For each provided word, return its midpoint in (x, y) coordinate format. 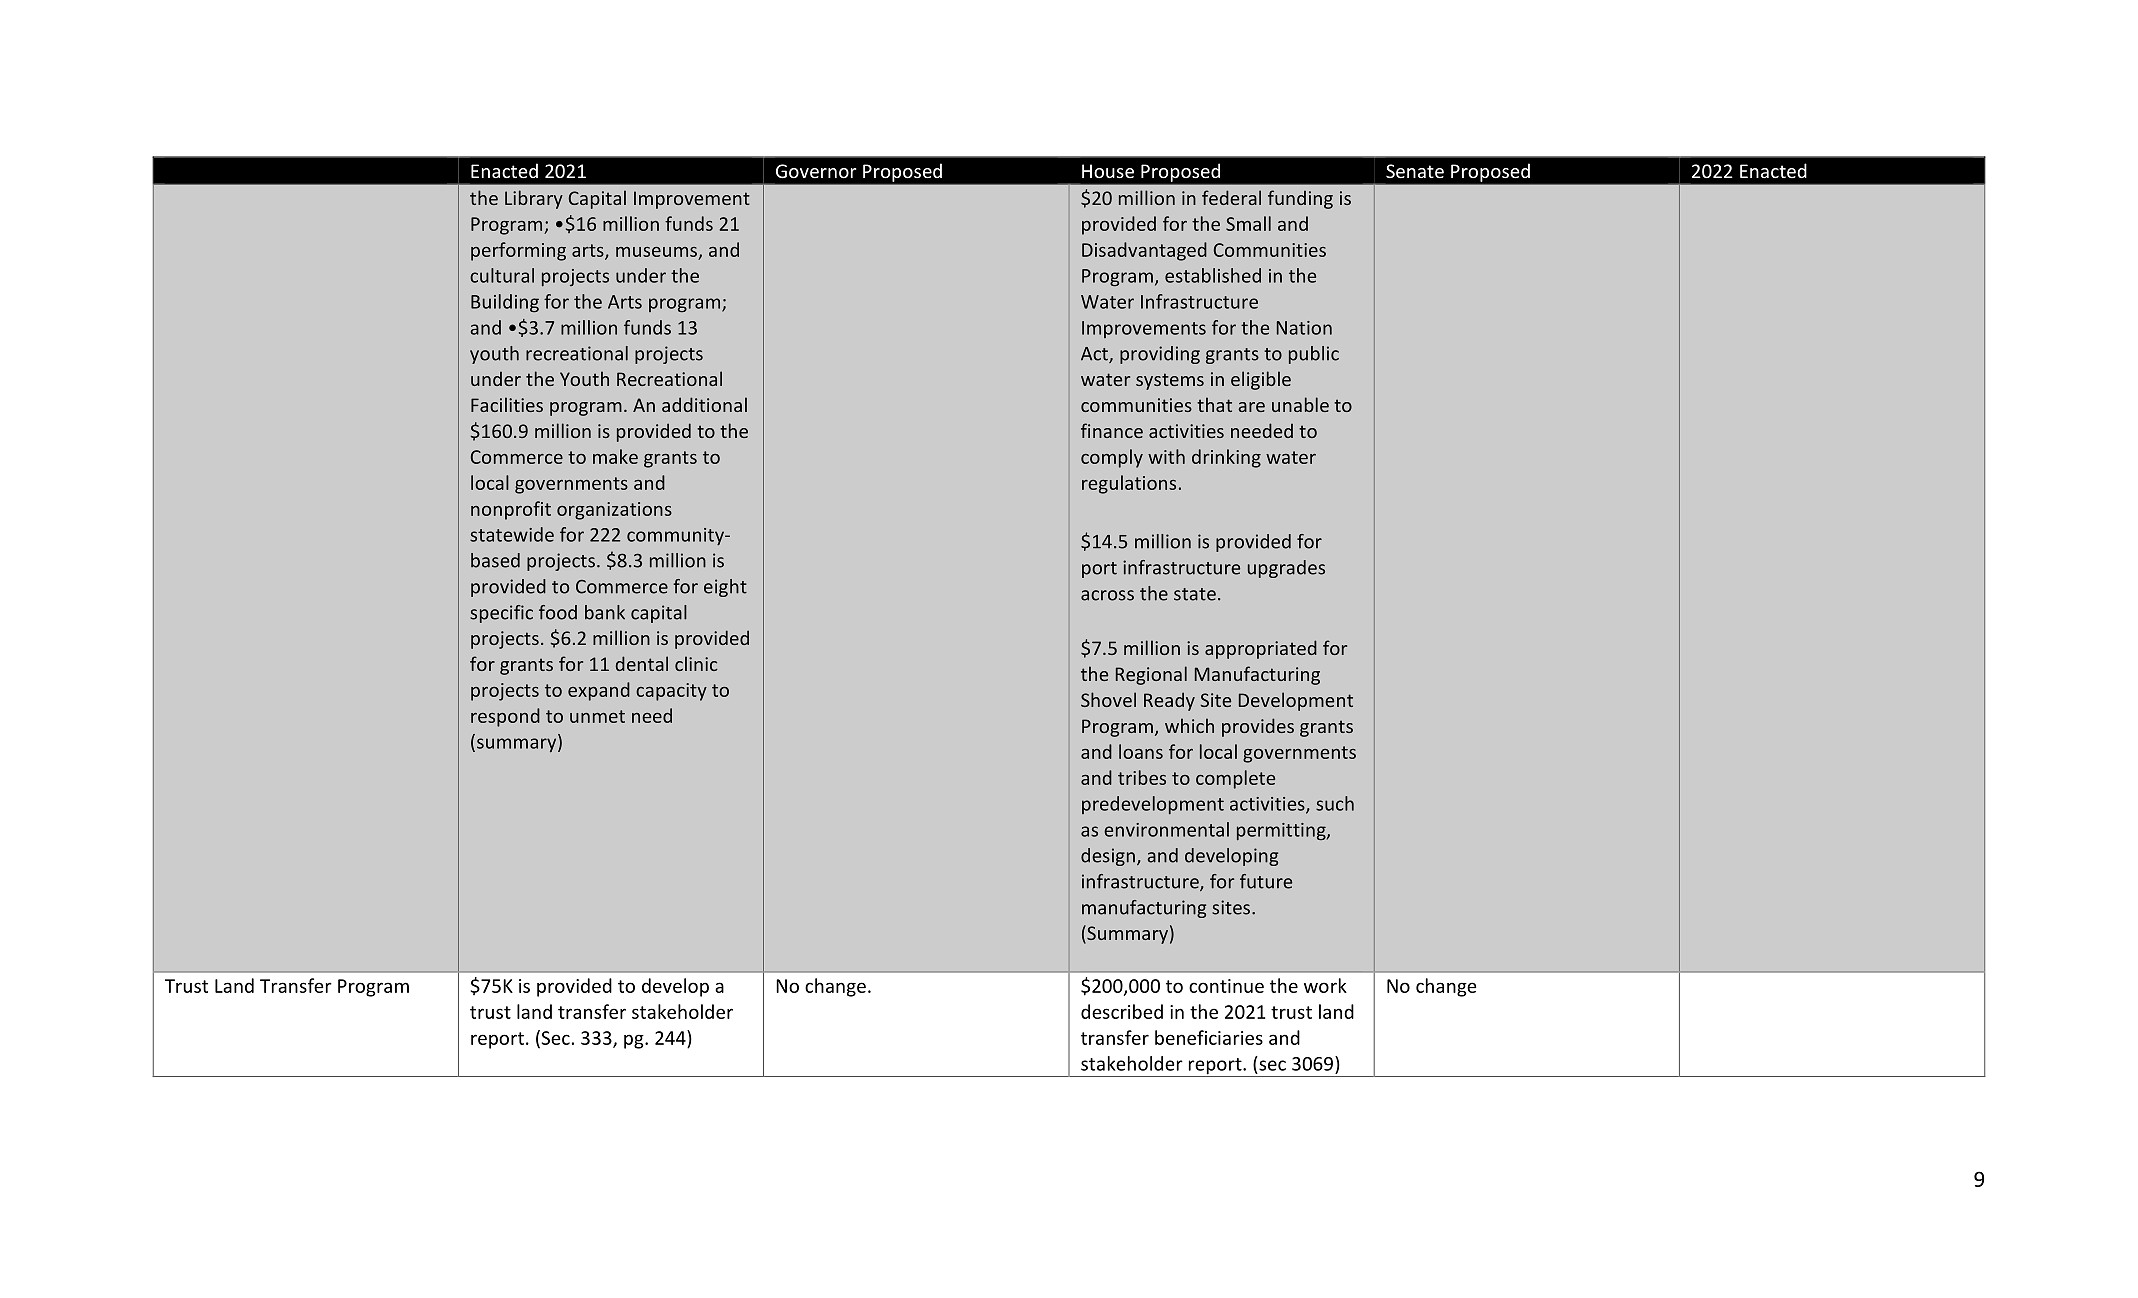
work (1325, 985)
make (615, 456)
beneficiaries (1209, 1037)
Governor (816, 171)
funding (1300, 199)
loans (1141, 751)
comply (1112, 458)
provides (1258, 727)
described (1122, 1011)
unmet (597, 716)
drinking (1226, 458)
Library (534, 199)
